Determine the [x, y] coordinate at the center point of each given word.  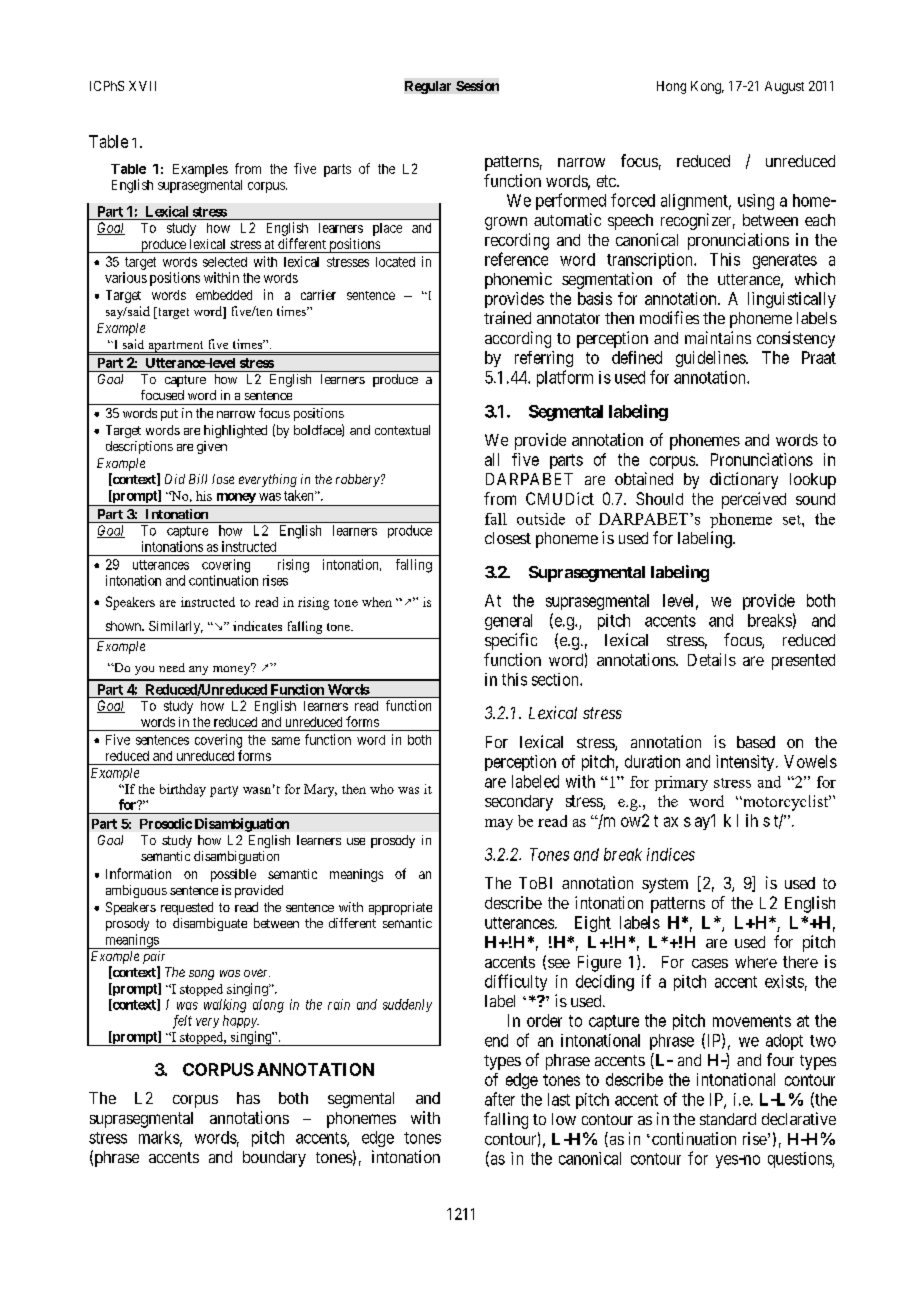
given [212, 447]
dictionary [744, 480]
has [248, 1098]
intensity [746, 763]
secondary [519, 803]
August [784, 87]
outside [541, 519]
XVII [142, 86]
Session [477, 85]
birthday [183, 790]
